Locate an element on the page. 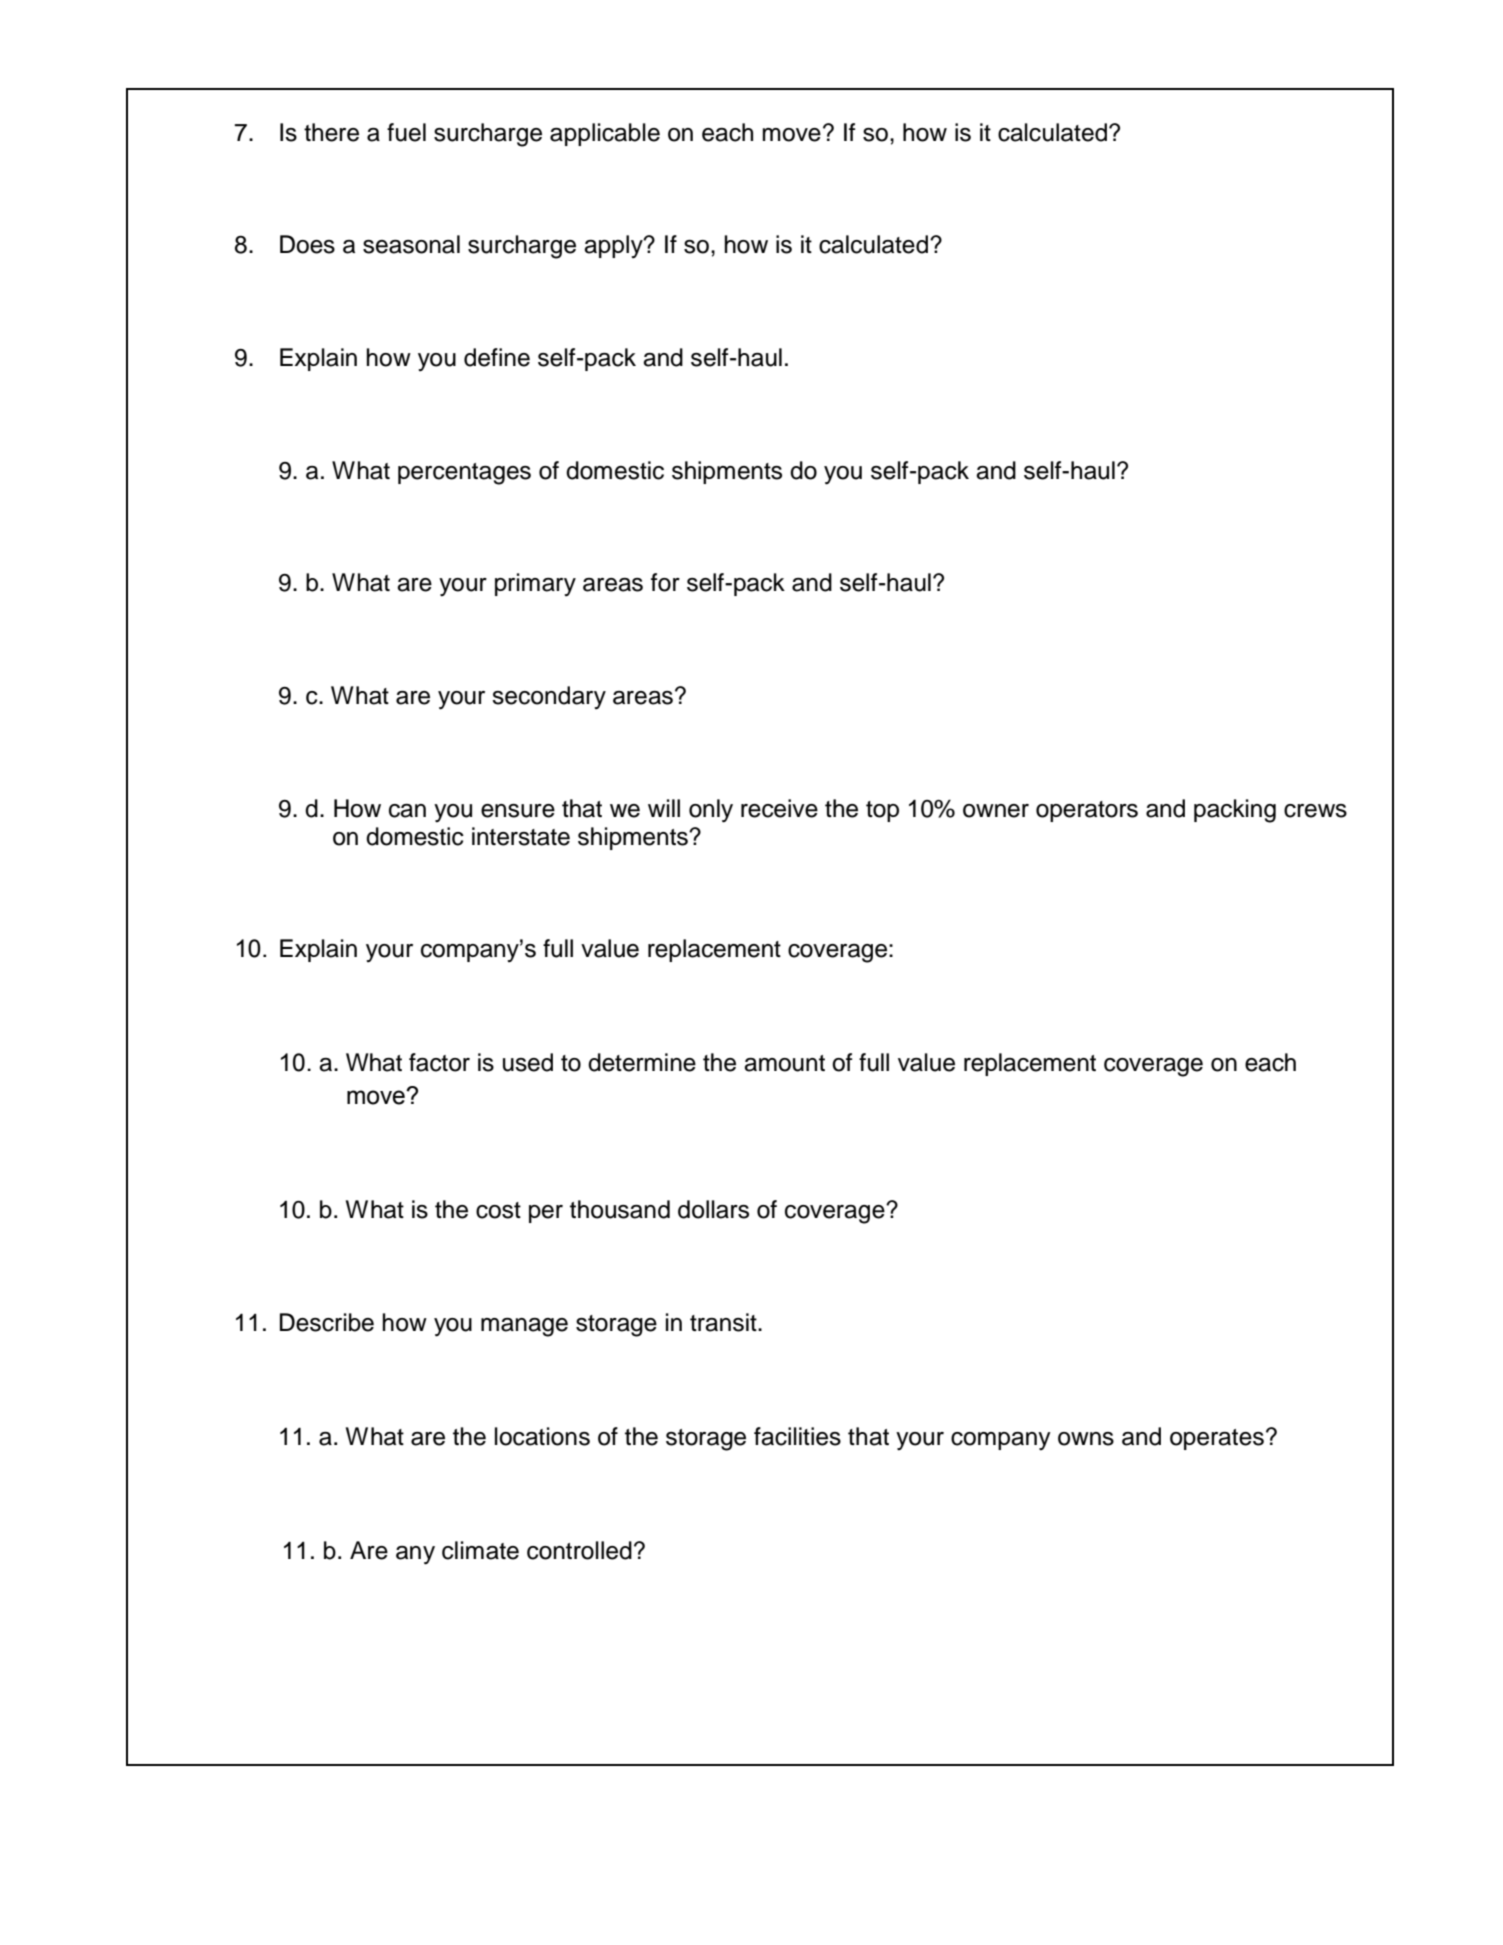 The width and height of the page is (1503, 1945). applicable is located at coordinates (605, 134).
